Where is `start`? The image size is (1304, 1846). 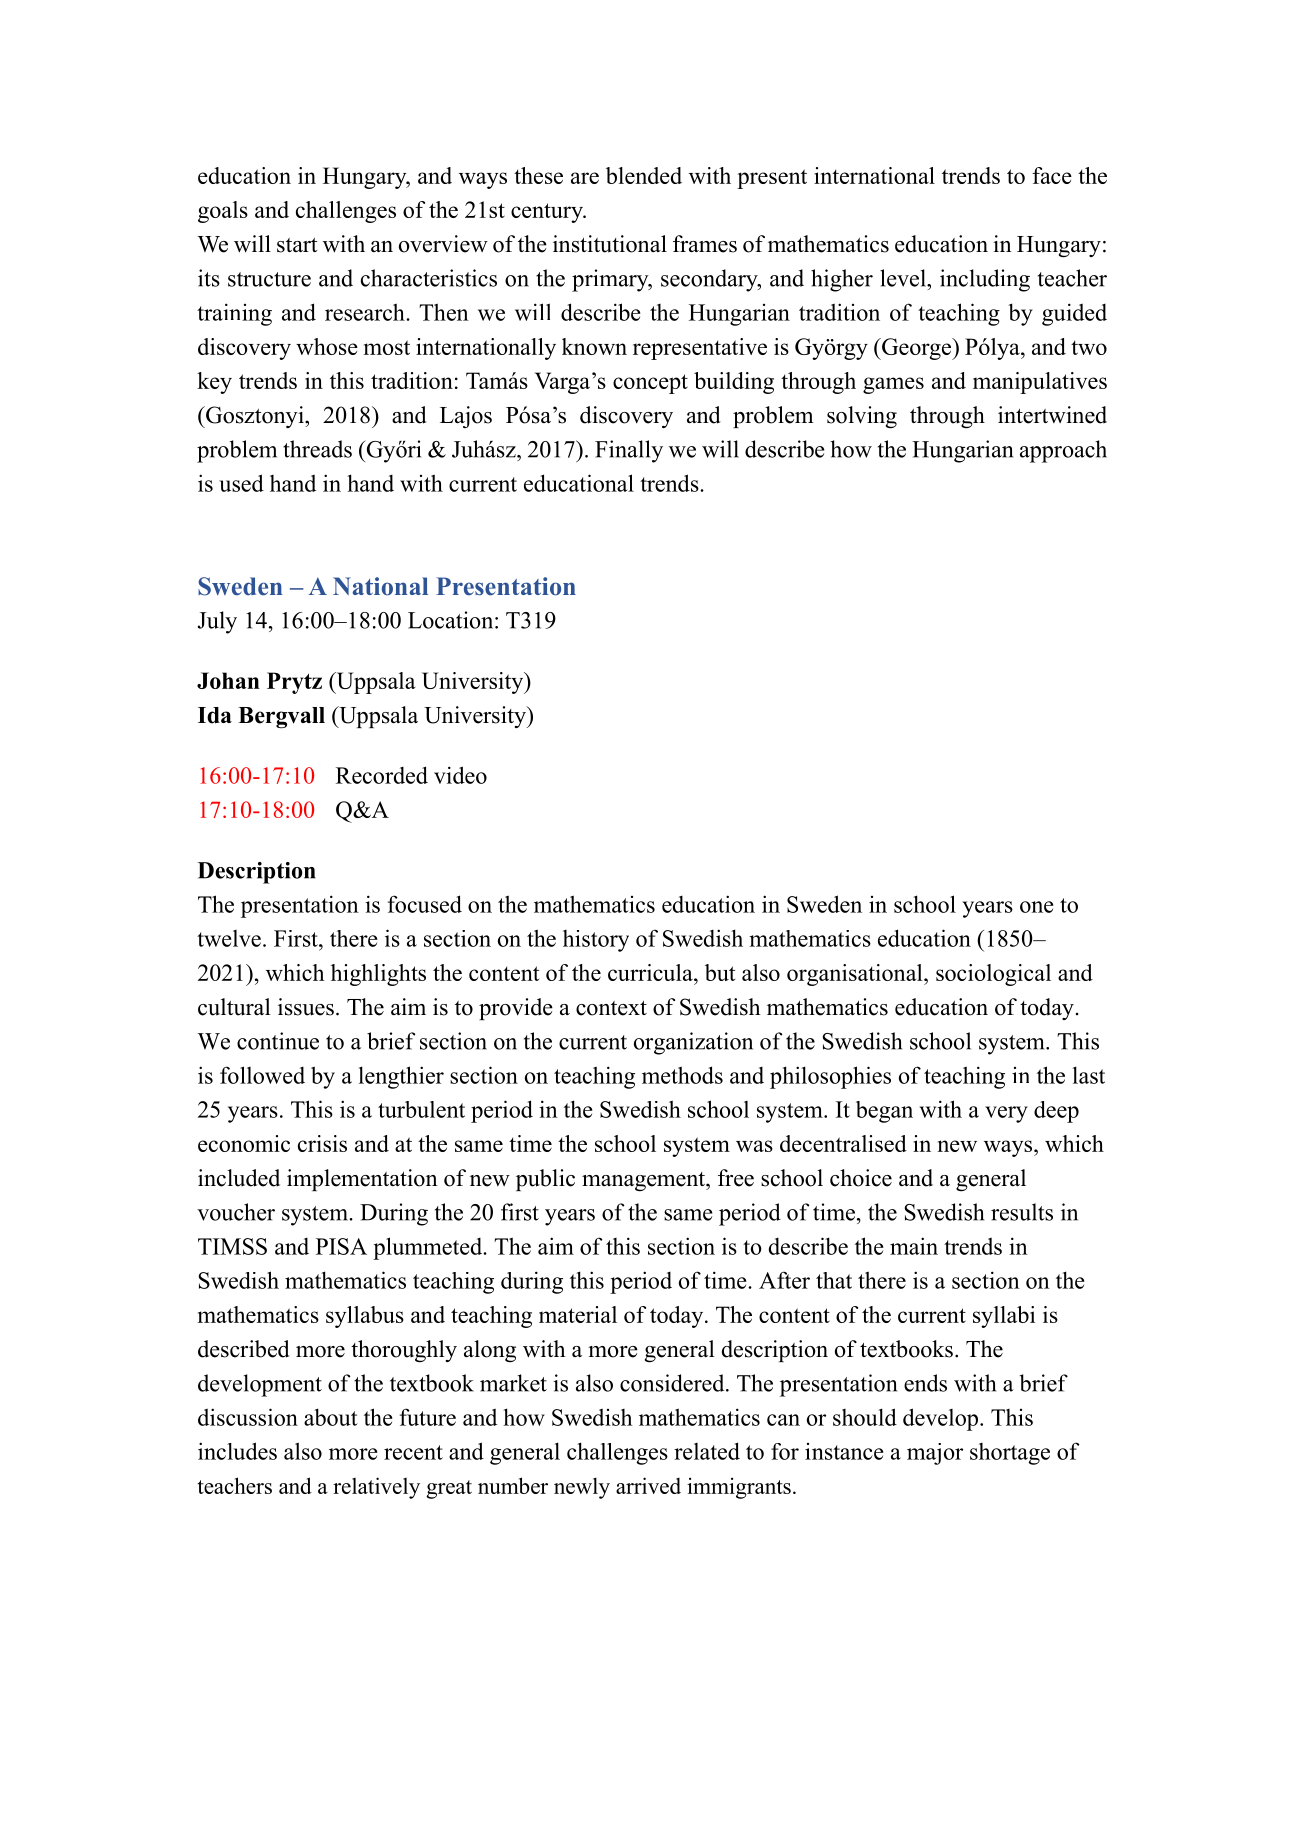 start is located at coordinates (297, 245).
